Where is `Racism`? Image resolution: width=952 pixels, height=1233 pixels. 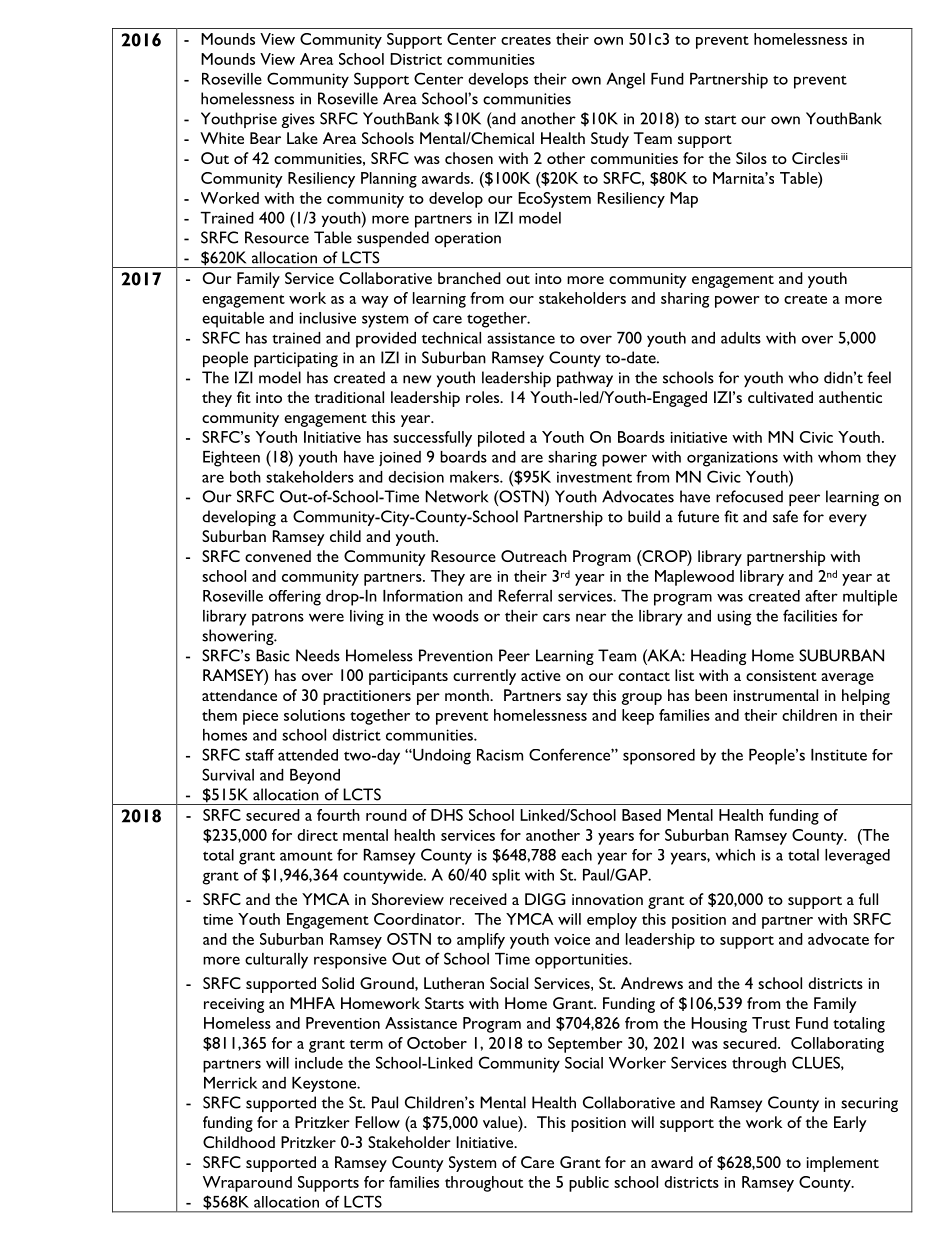
Racism is located at coordinates (500, 755).
